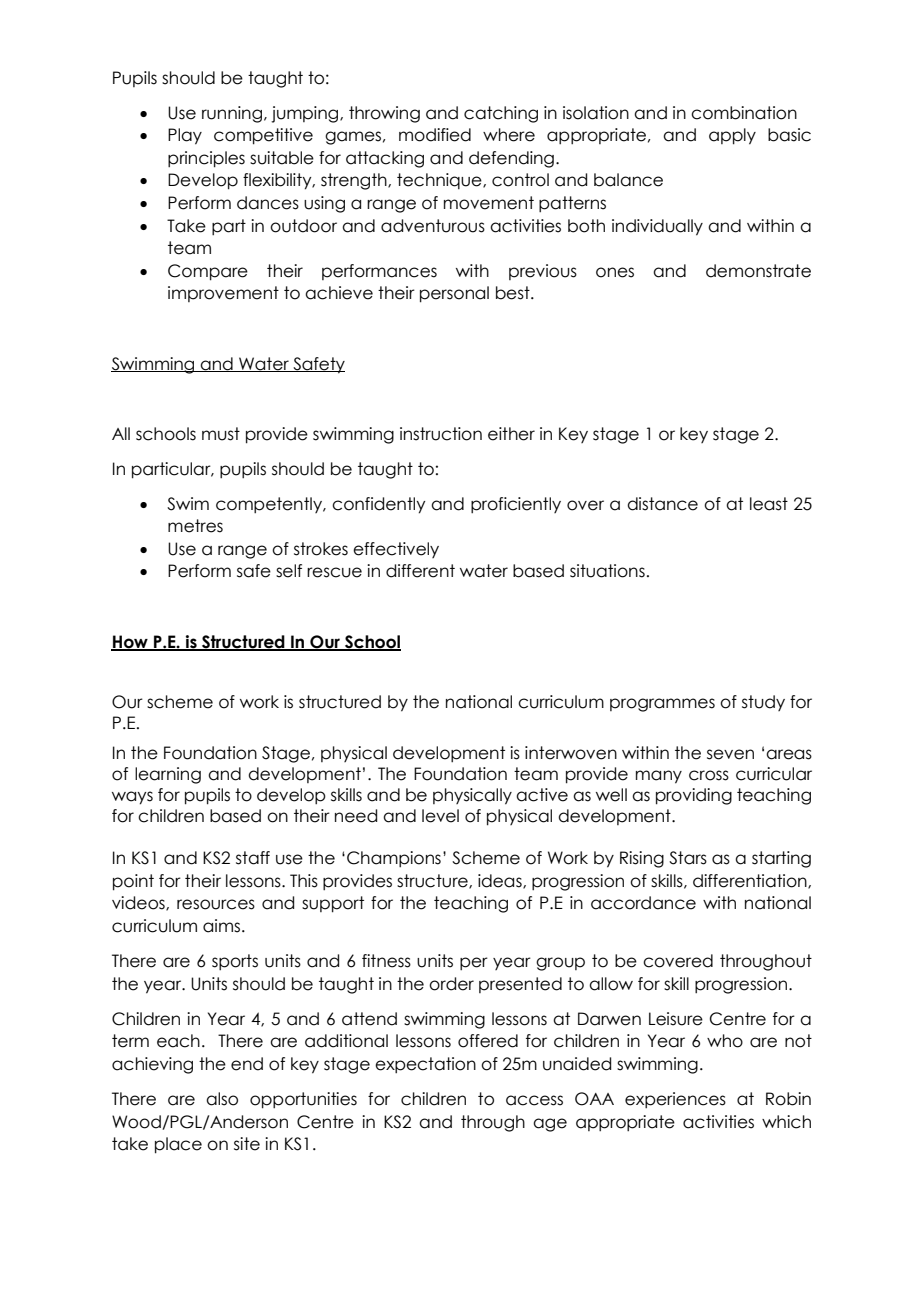 The width and height of the image is (924, 1308). What do you see at coordinates (130, 642) in the image?
I see `How` at bounding box center [130, 642].
